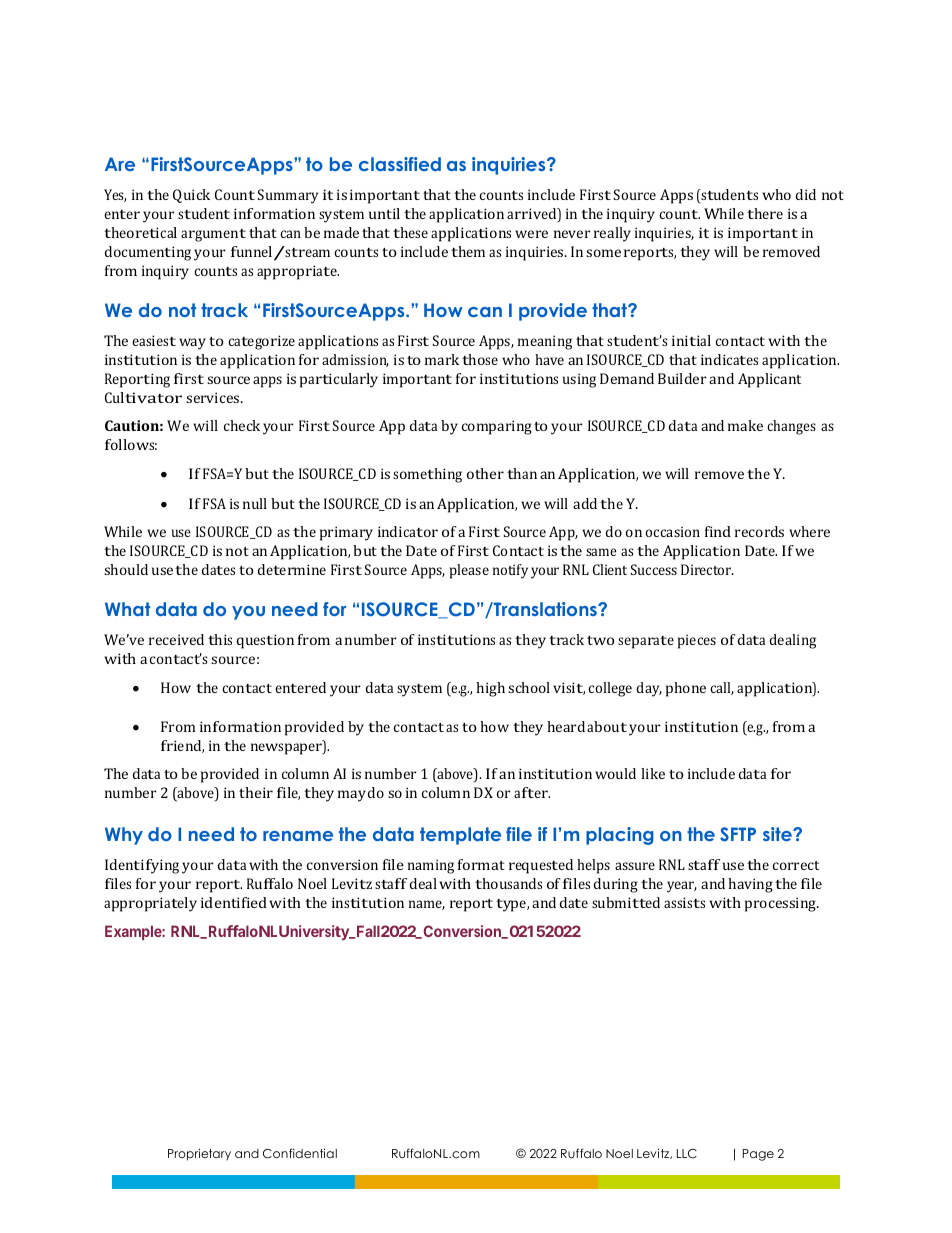 The image size is (952, 1233). What do you see at coordinates (480, 359) in the page?
I see `those` at bounding box center [480, 359].
